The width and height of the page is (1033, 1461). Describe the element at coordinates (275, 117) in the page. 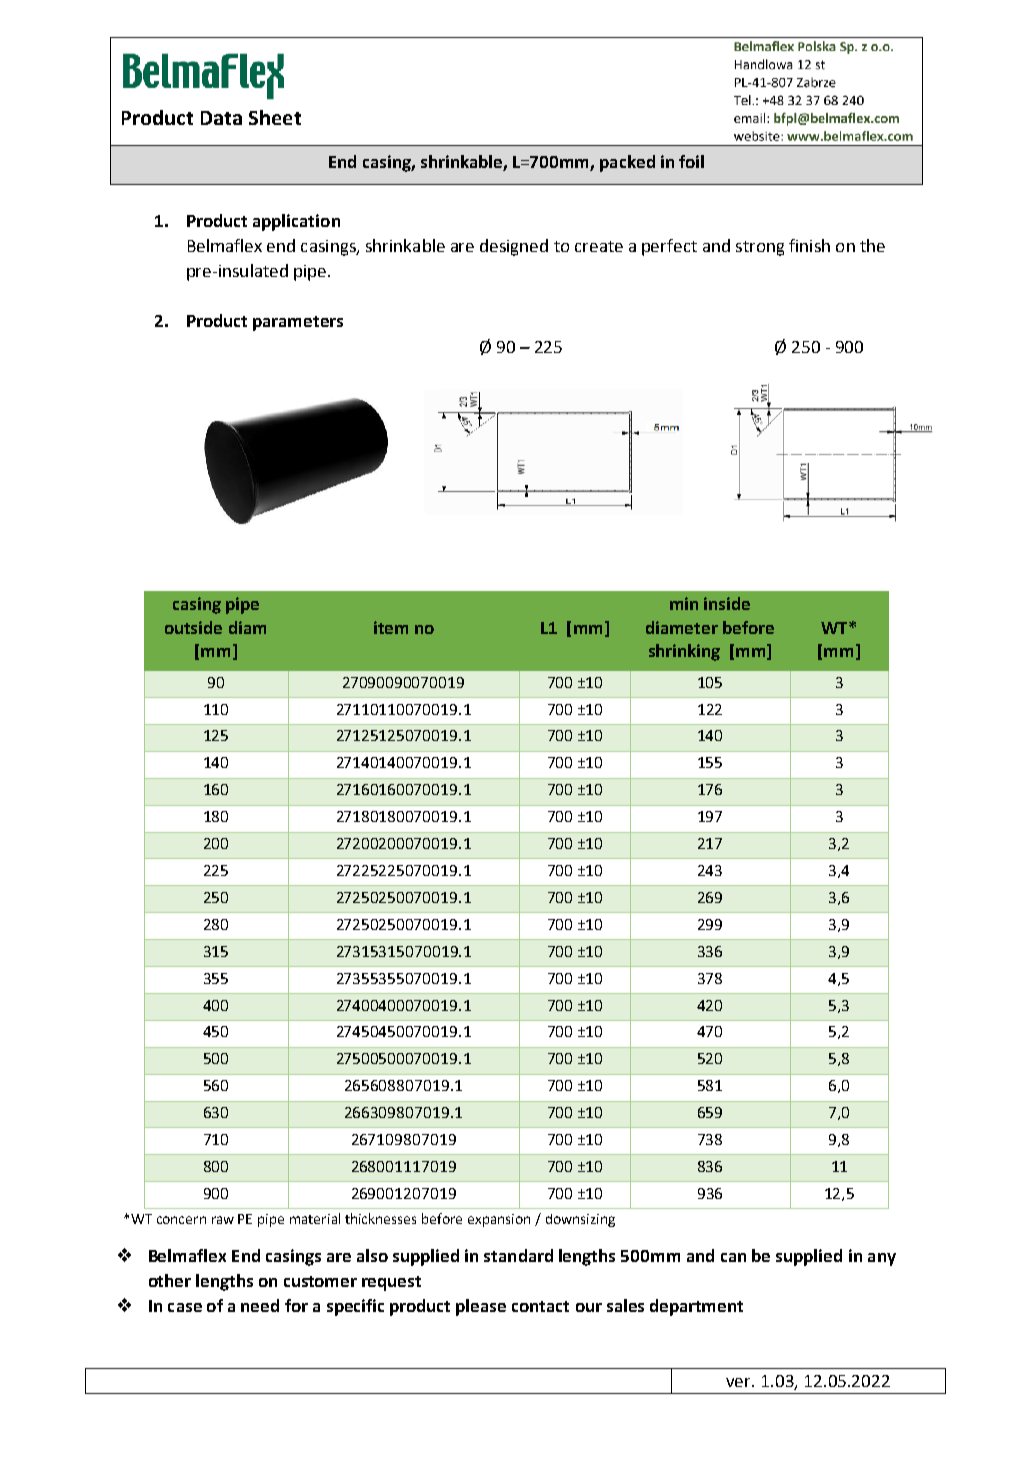

I see `Sheet` at that location.
